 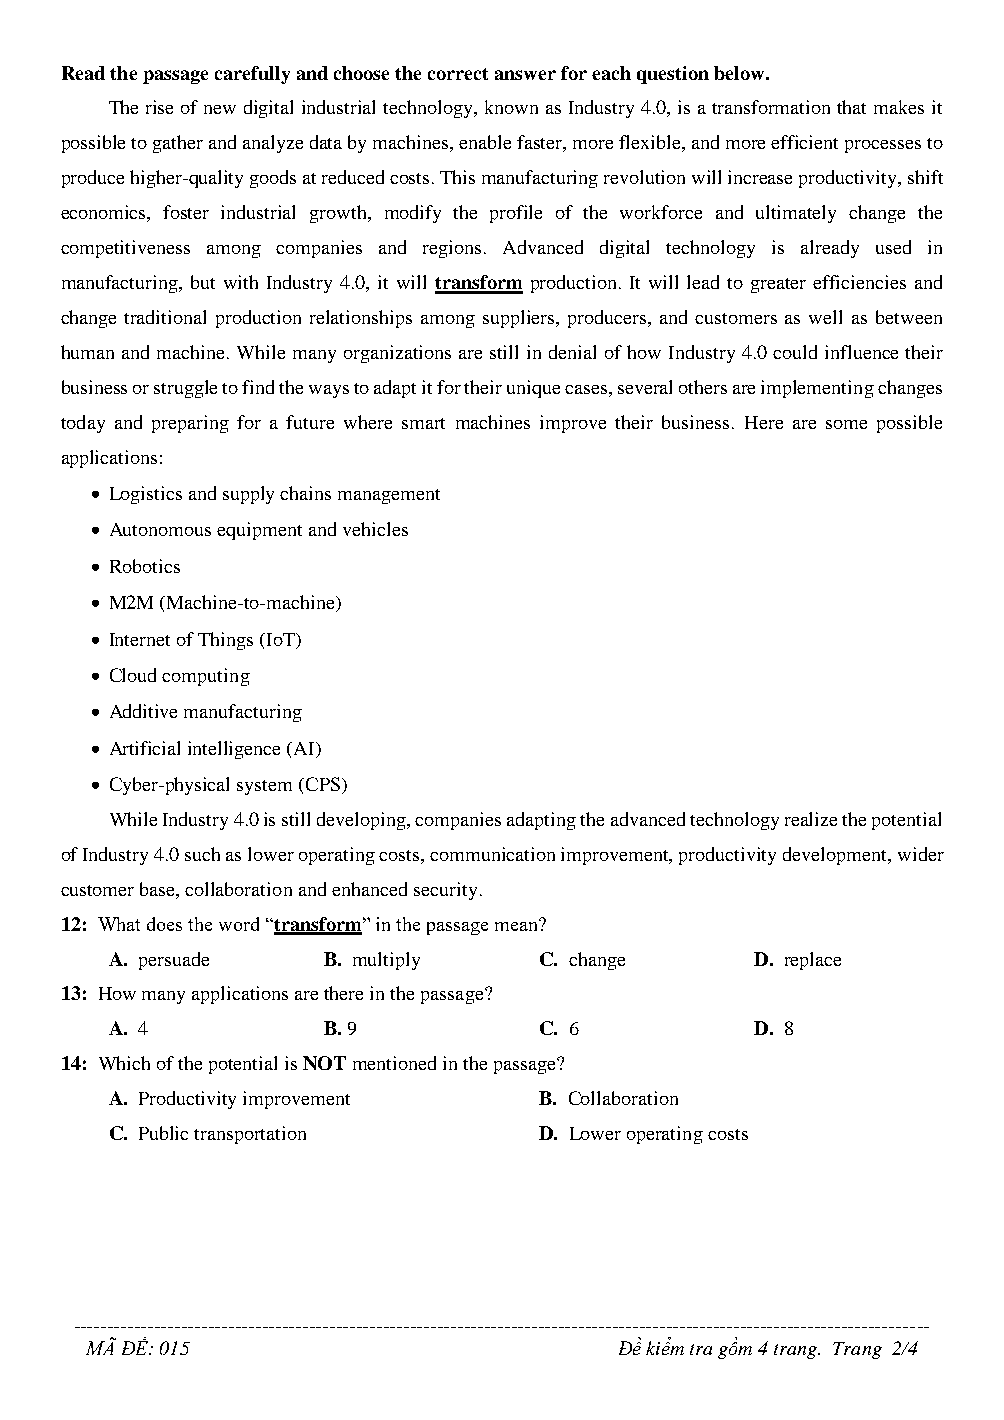 What do you see at coordinates (140, 639) in the screenshot?
I see `Internet` at bounding box center [140, 639].
